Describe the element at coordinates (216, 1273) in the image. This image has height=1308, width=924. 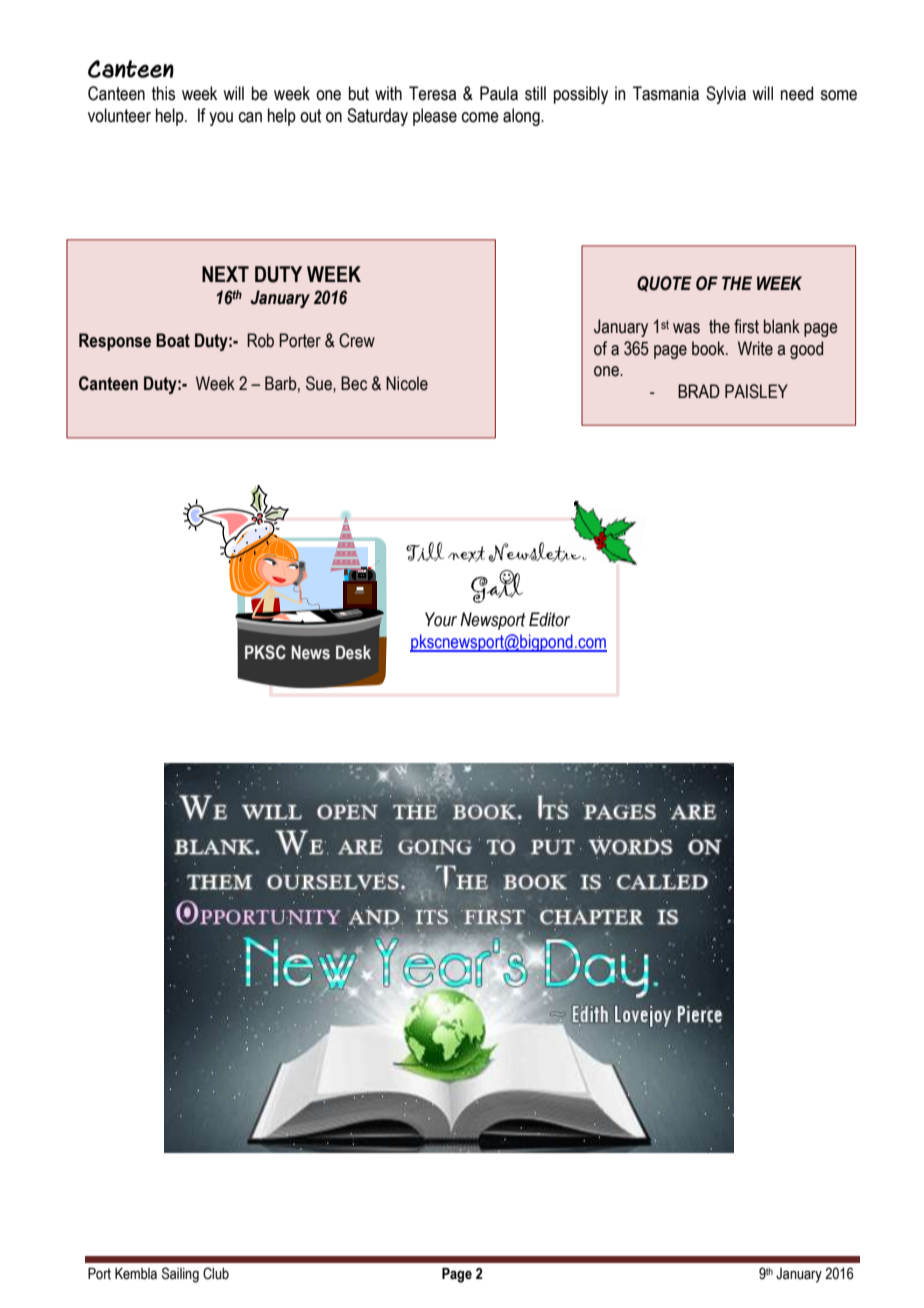
I see `Club` at that location.
